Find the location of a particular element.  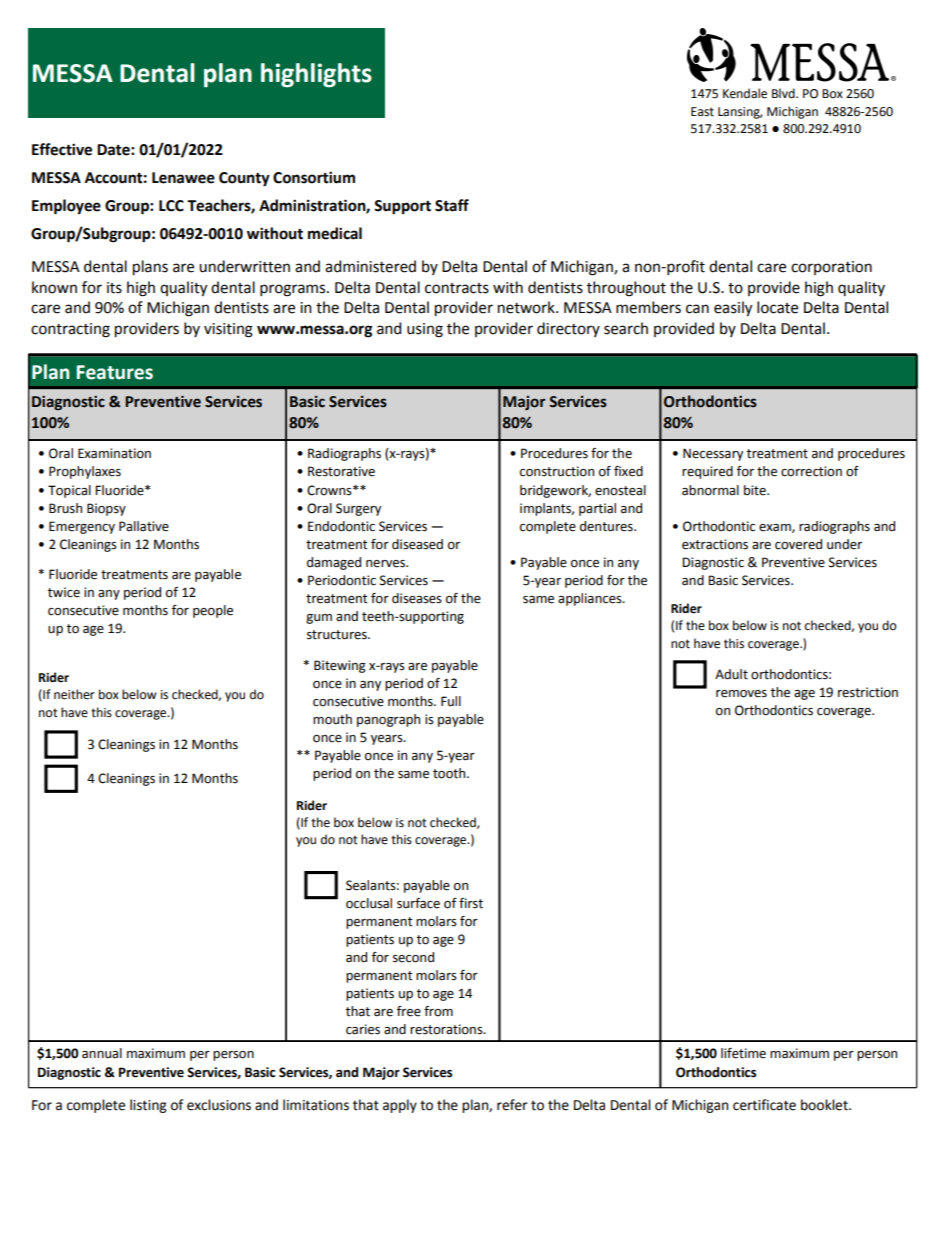

listing is located at coordinates (148, 1106).
